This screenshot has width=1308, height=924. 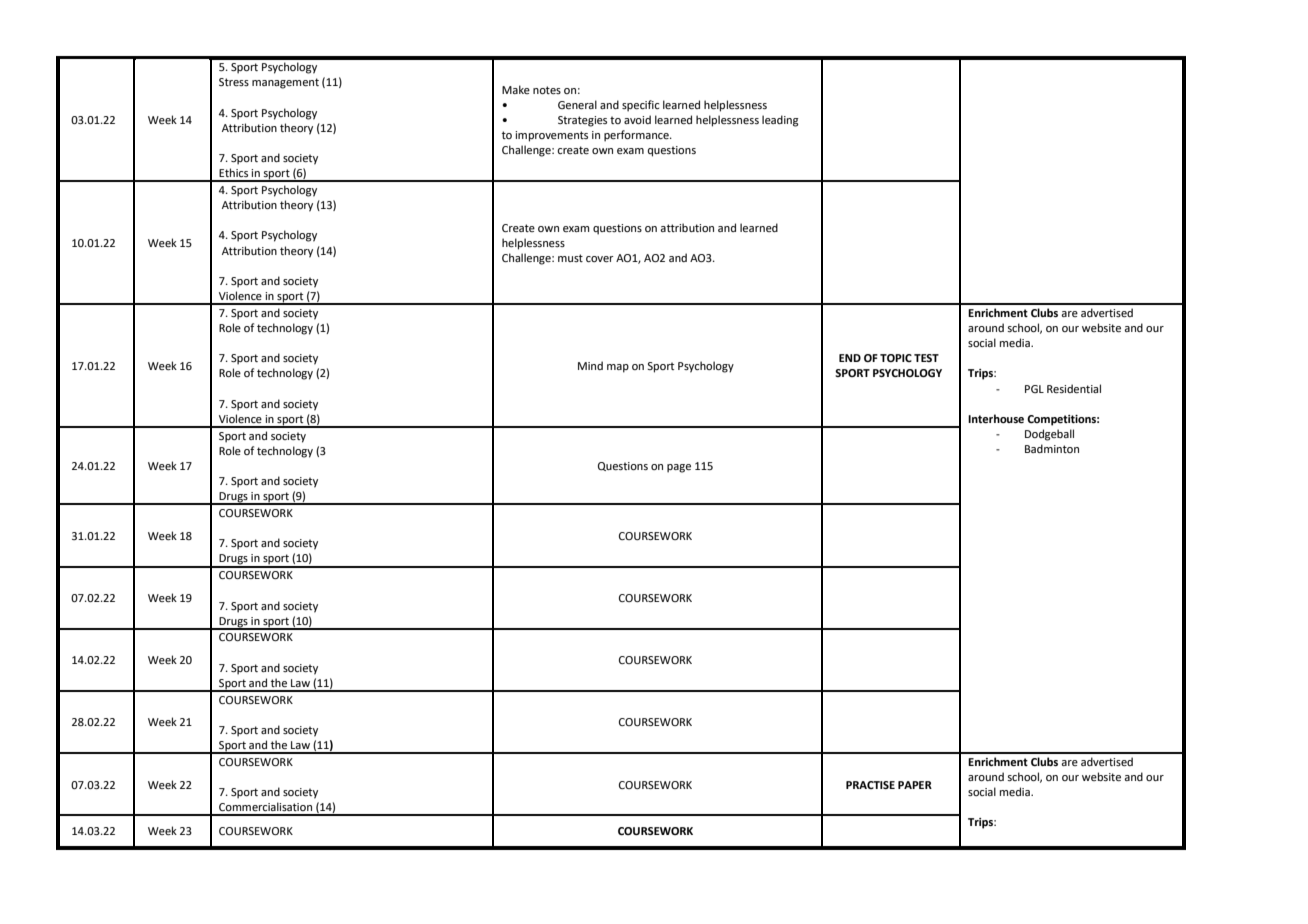 What do you see at coordinates (285, 83) in the screenshot?
I see `management` at bounding box center [285, 83].
